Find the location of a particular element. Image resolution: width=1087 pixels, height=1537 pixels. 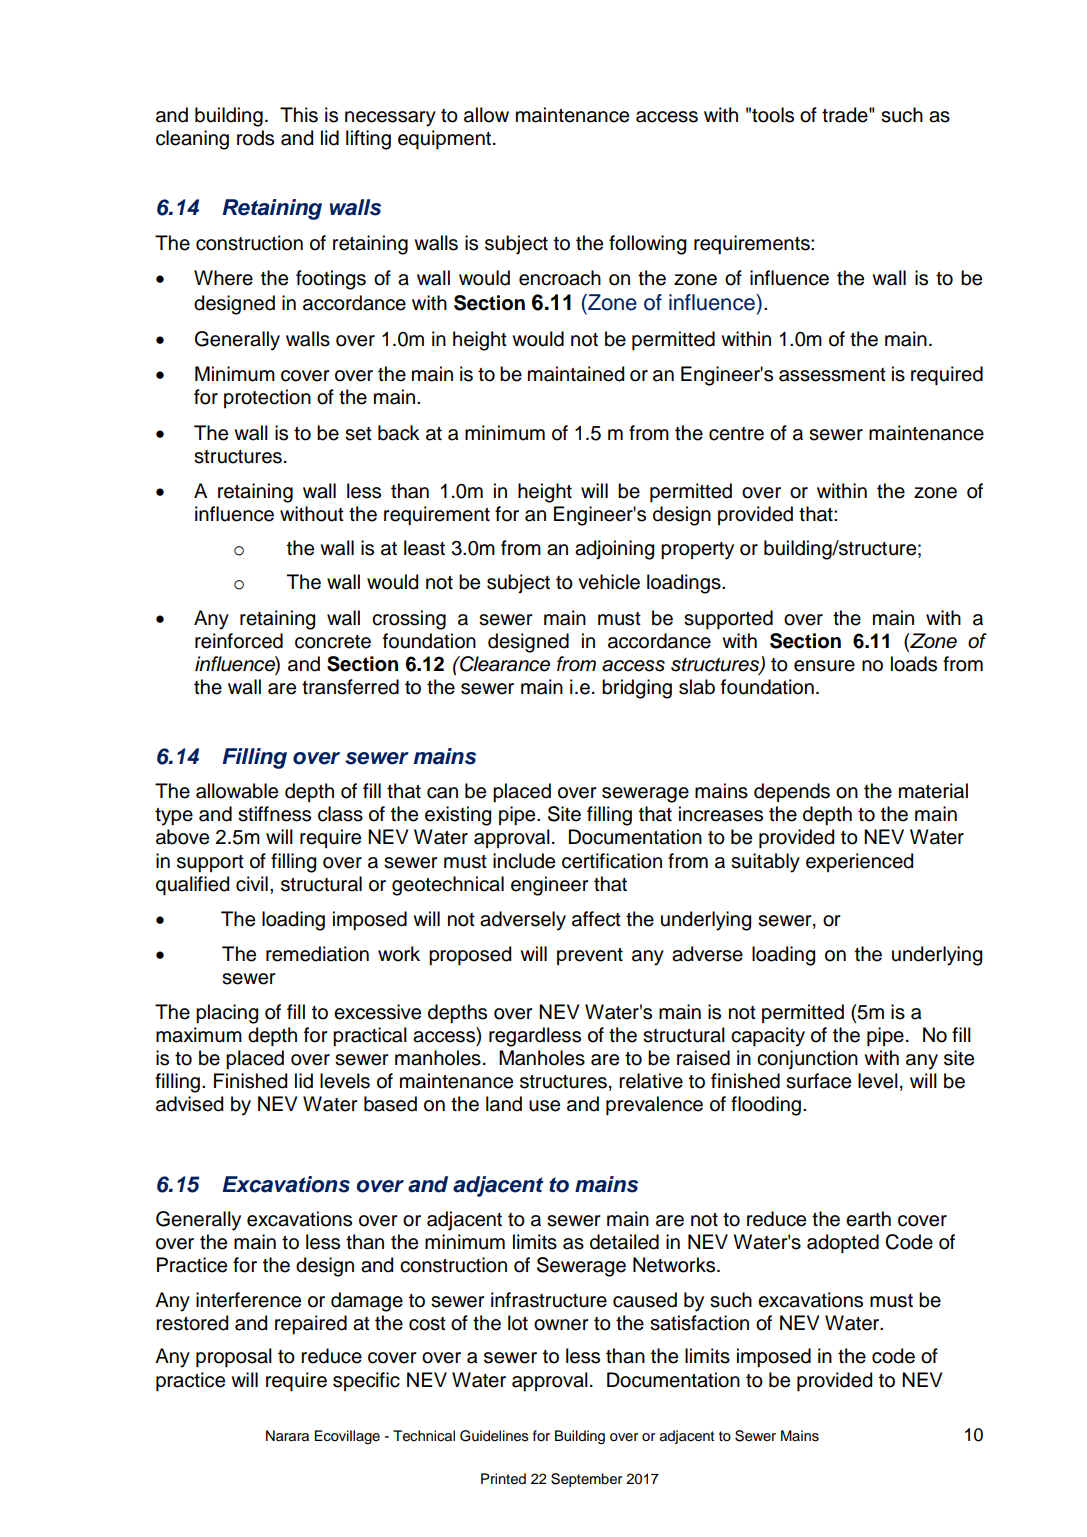

equipment is located at coordinates (446, 139).
